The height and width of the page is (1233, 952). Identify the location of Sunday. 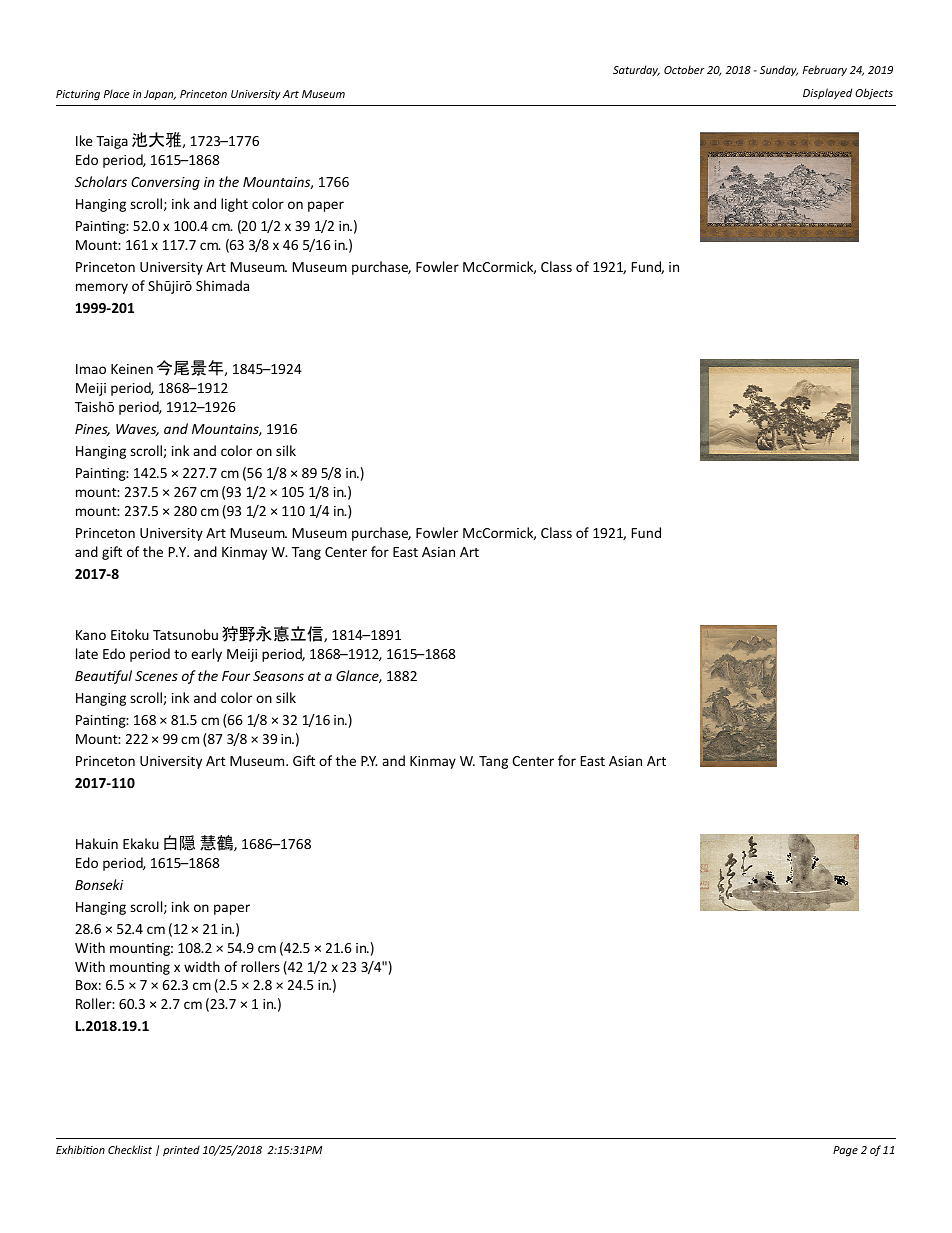
(779, 70).
